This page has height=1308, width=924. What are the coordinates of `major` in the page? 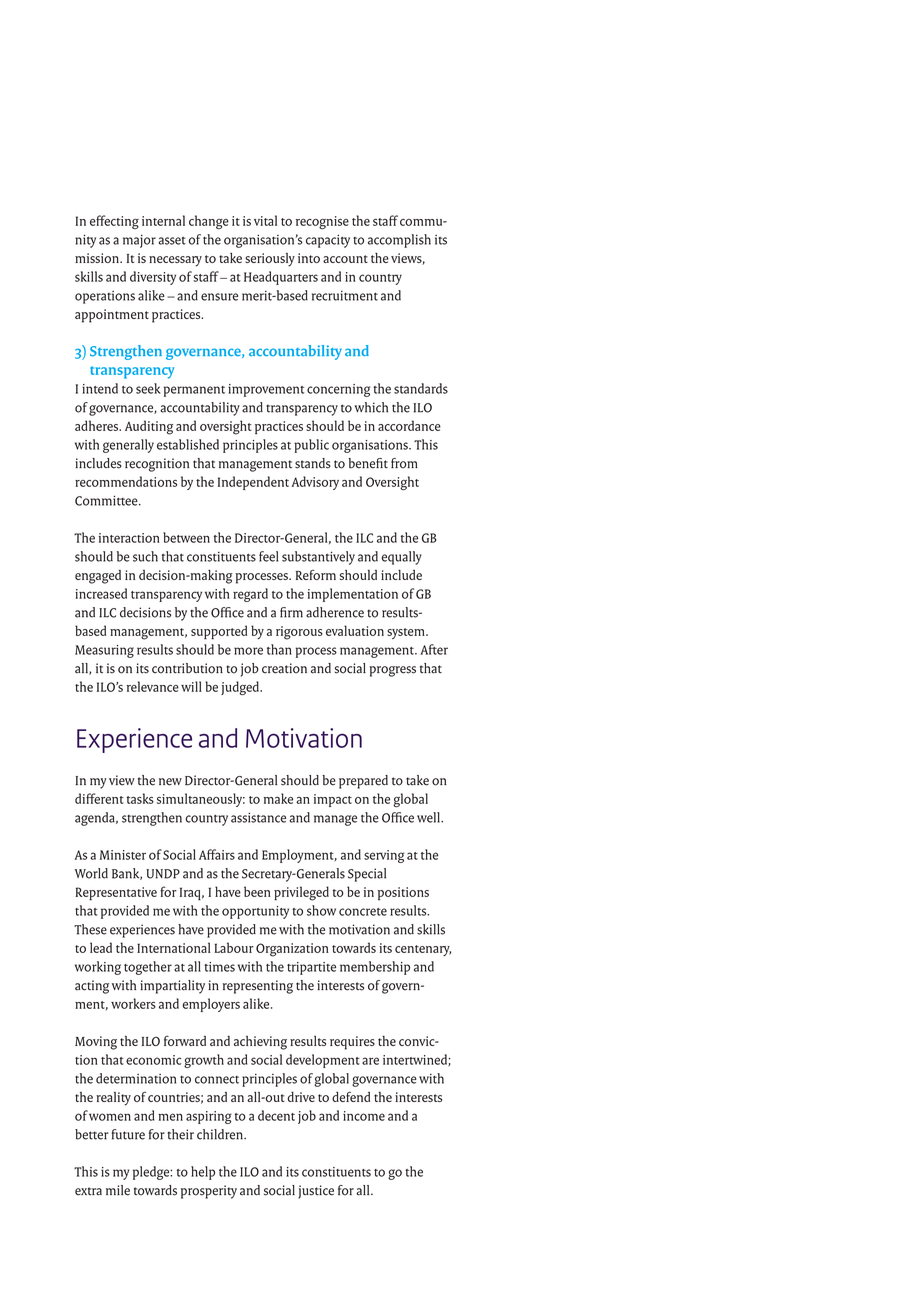 It's located at (139, 241).
